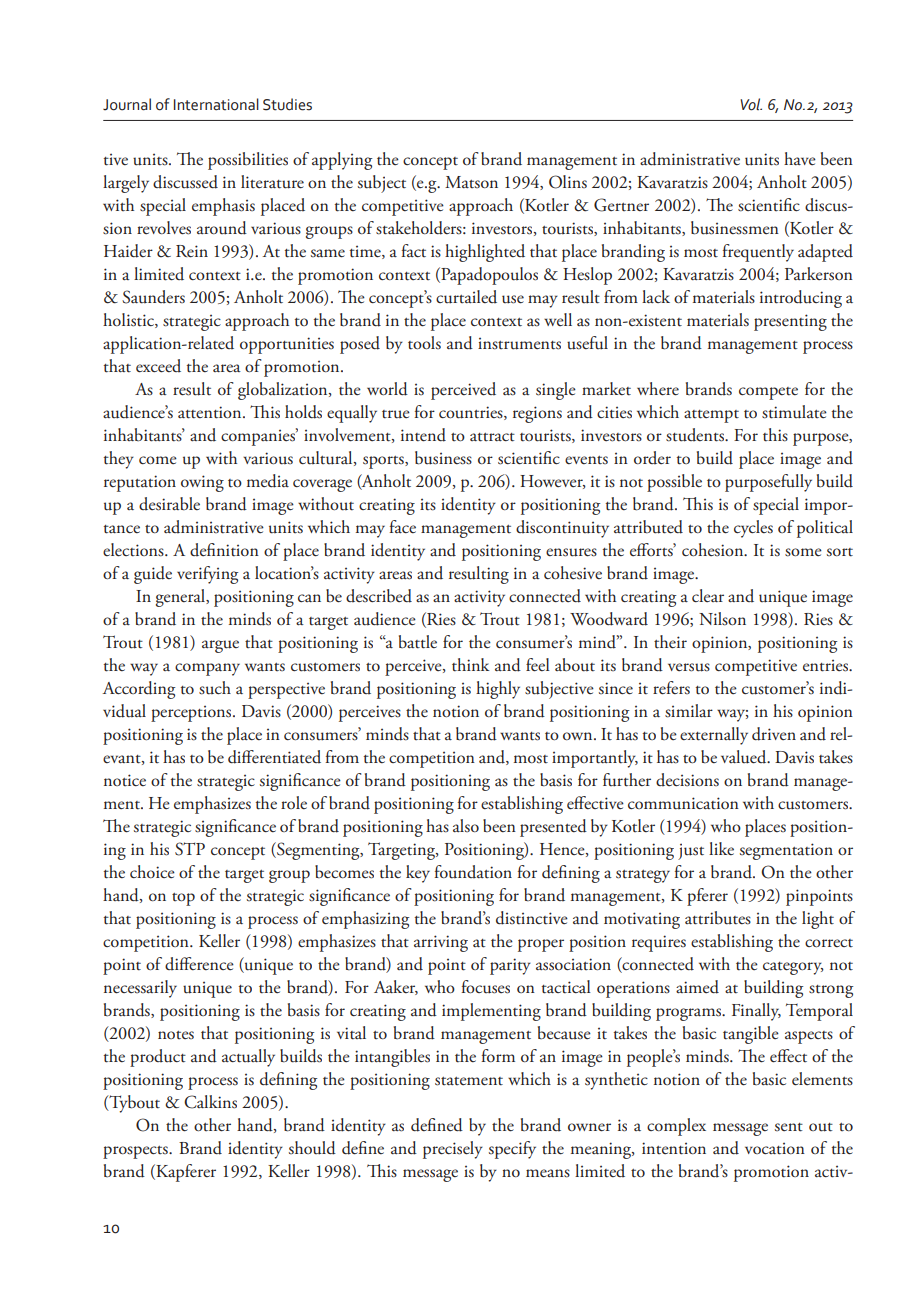  I want to click on think, so click(471, 665).
